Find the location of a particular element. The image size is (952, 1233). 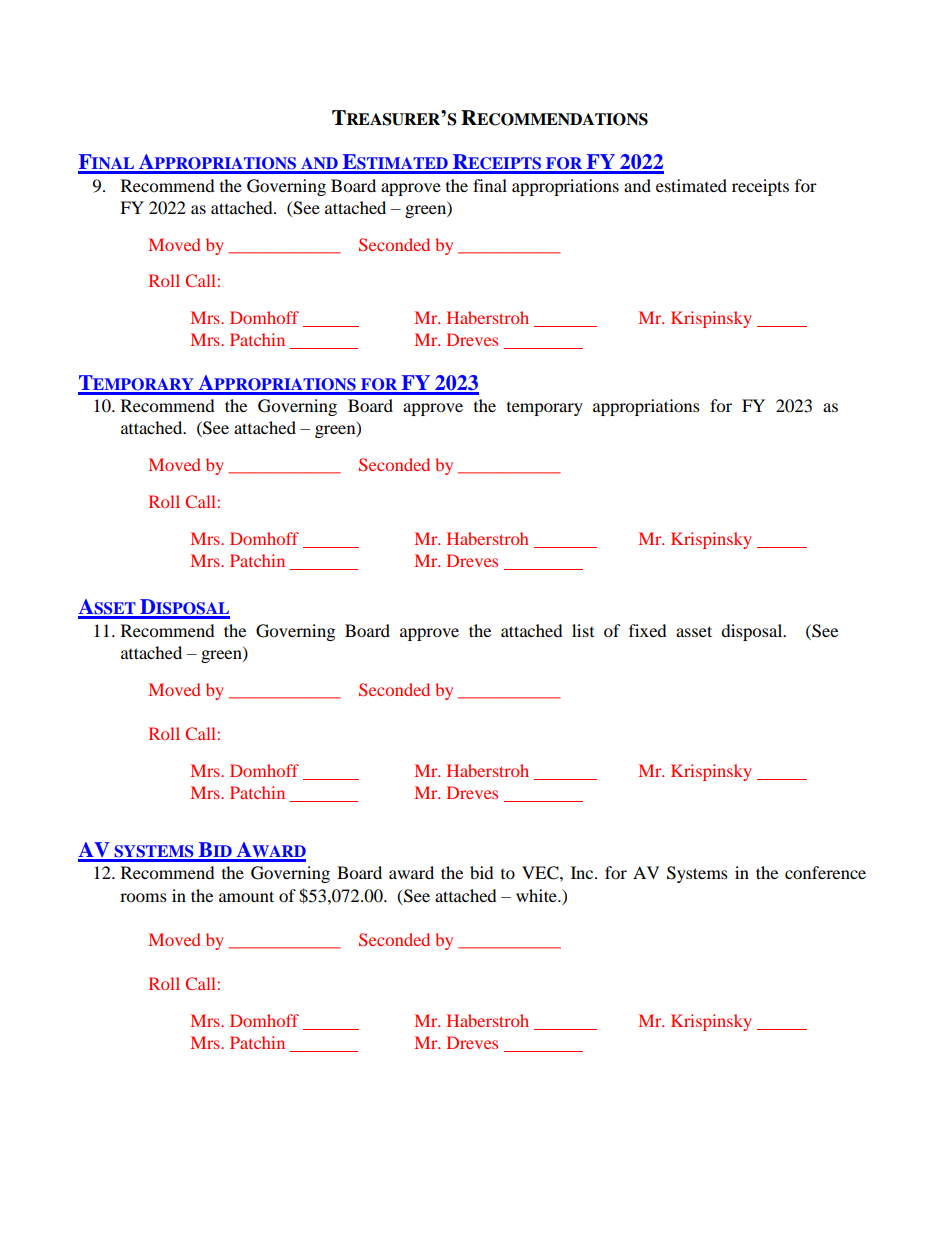

rooms is located at coordinates (143, 897).
